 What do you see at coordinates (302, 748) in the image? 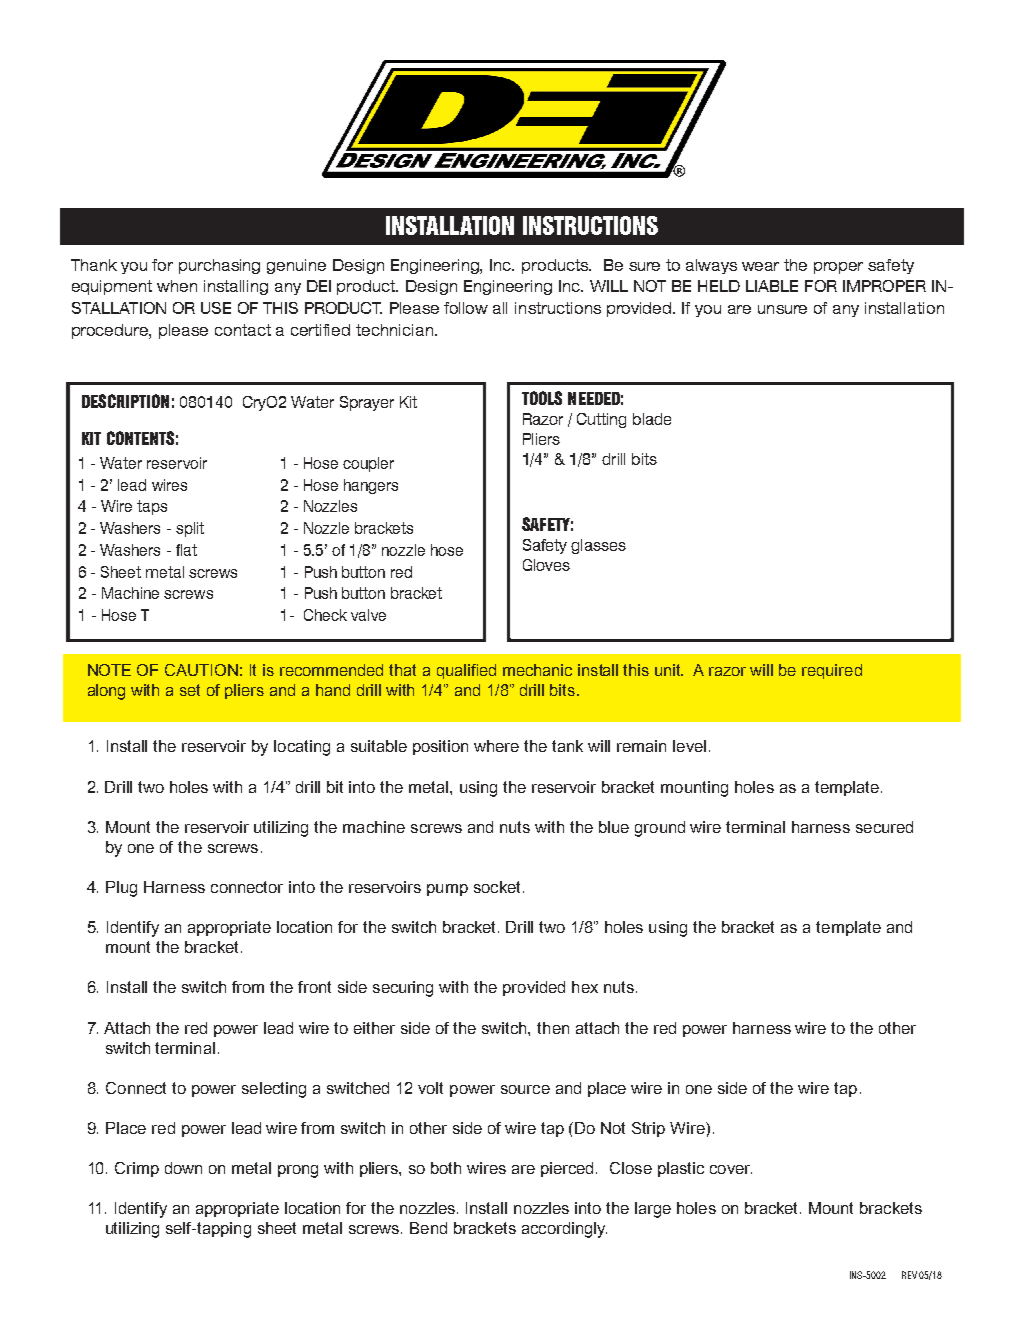
I see `locating` at bounding box center [302, 748].
